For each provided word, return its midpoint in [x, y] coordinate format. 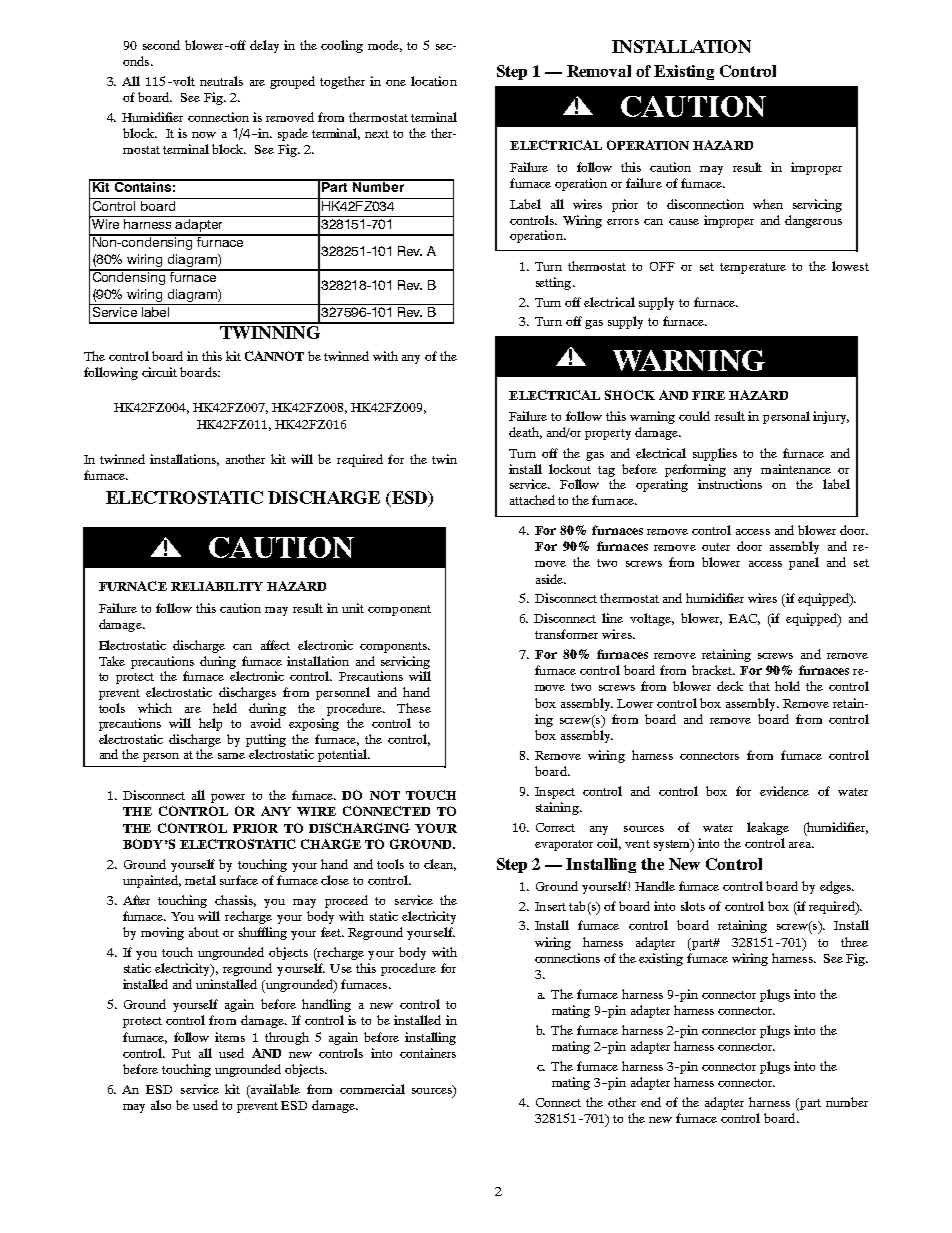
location [434, 81]
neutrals [221, 81]
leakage [768, 828]
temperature [753, 268]
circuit [159, 372]
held [225, 708]
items [230, 1037]
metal [200, 880]
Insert [550, 906]
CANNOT [274, 356]
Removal [599, 71]
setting [555, 283]
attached [532, 500]
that [759, 686]
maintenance [796, 469]
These [414, 708]
